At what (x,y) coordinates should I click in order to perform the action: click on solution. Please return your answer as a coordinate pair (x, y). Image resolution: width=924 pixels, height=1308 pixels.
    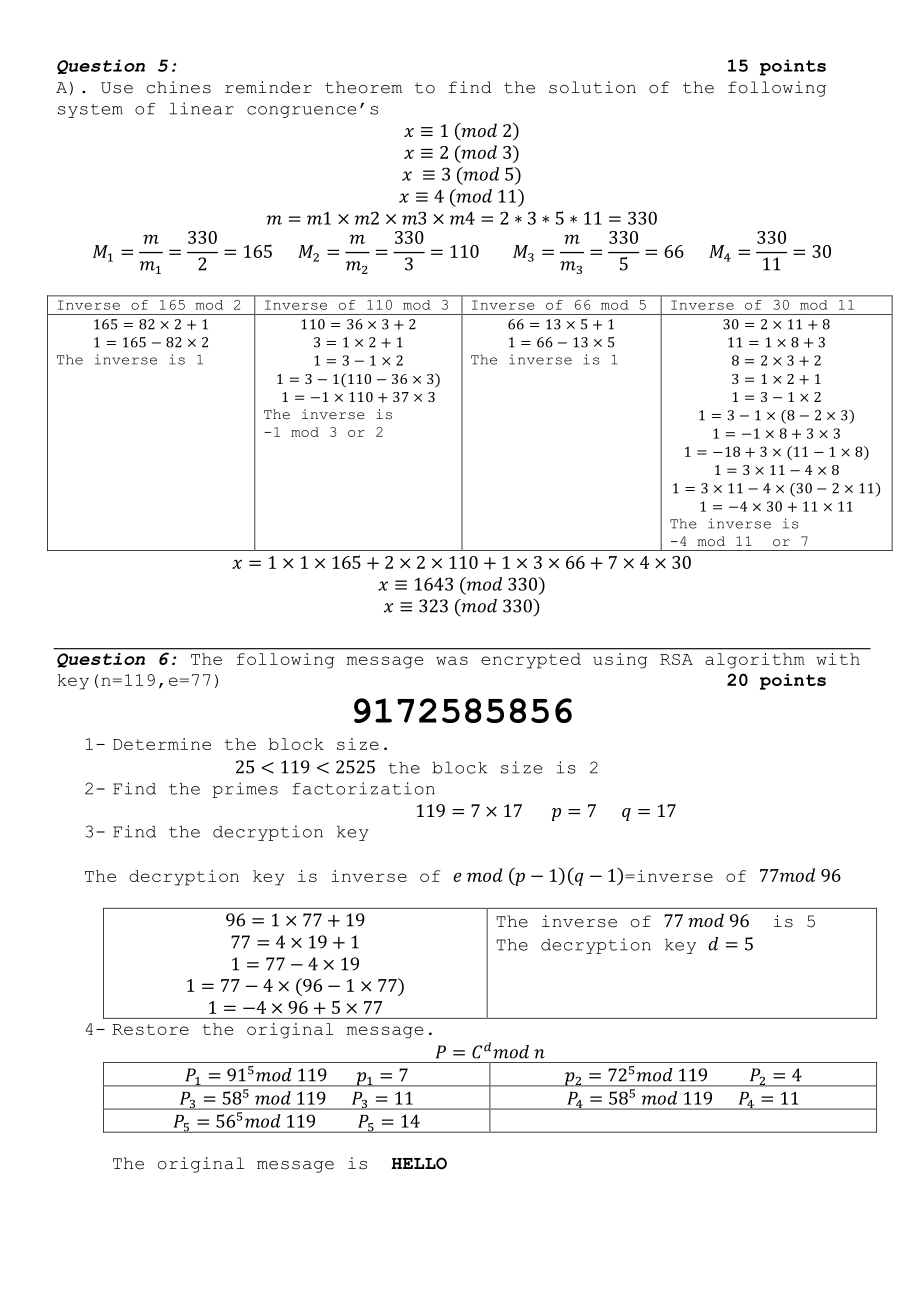
    Looking at the image, I should click on (592, 87).
